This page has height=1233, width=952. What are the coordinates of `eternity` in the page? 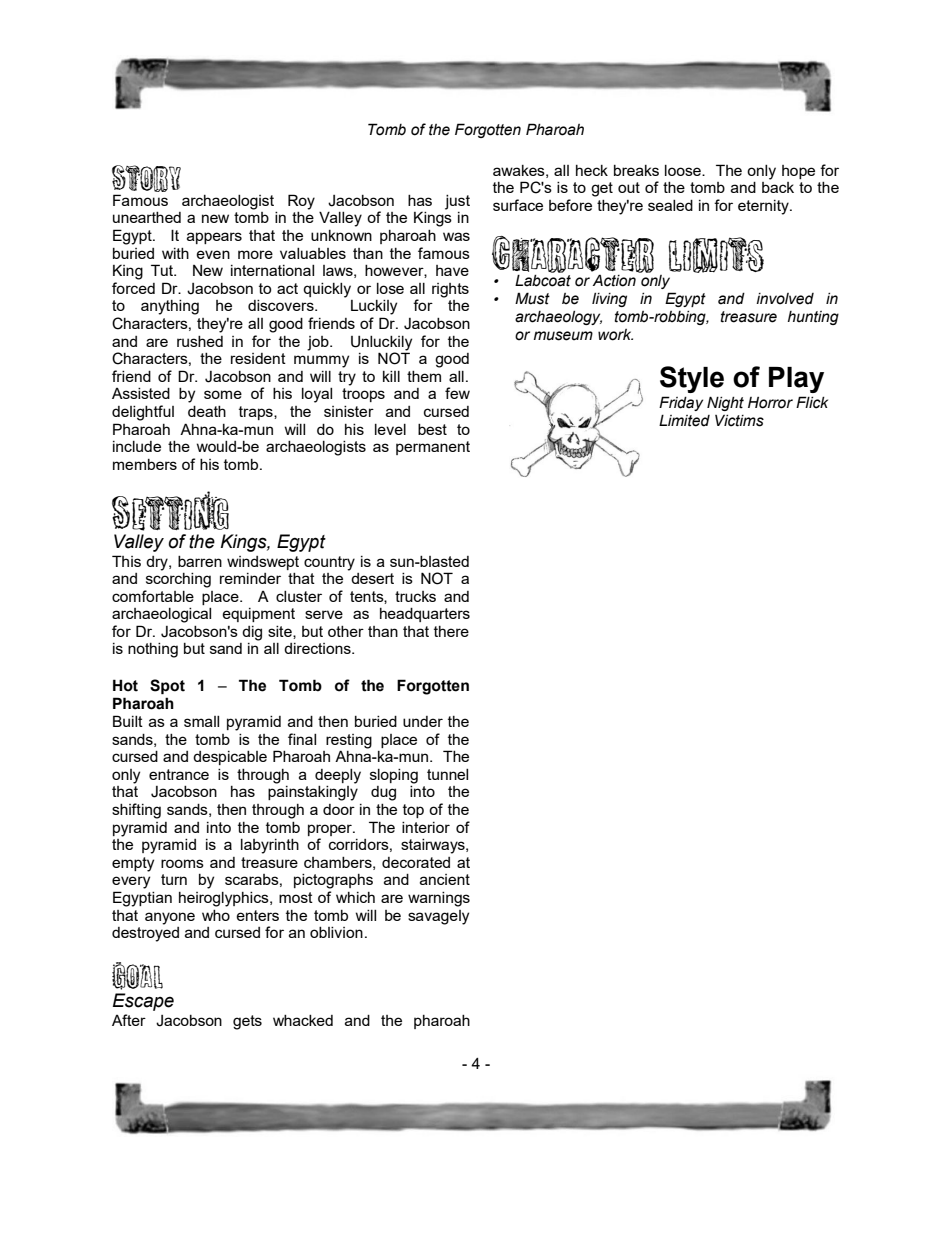 It's located at (764, 207).
